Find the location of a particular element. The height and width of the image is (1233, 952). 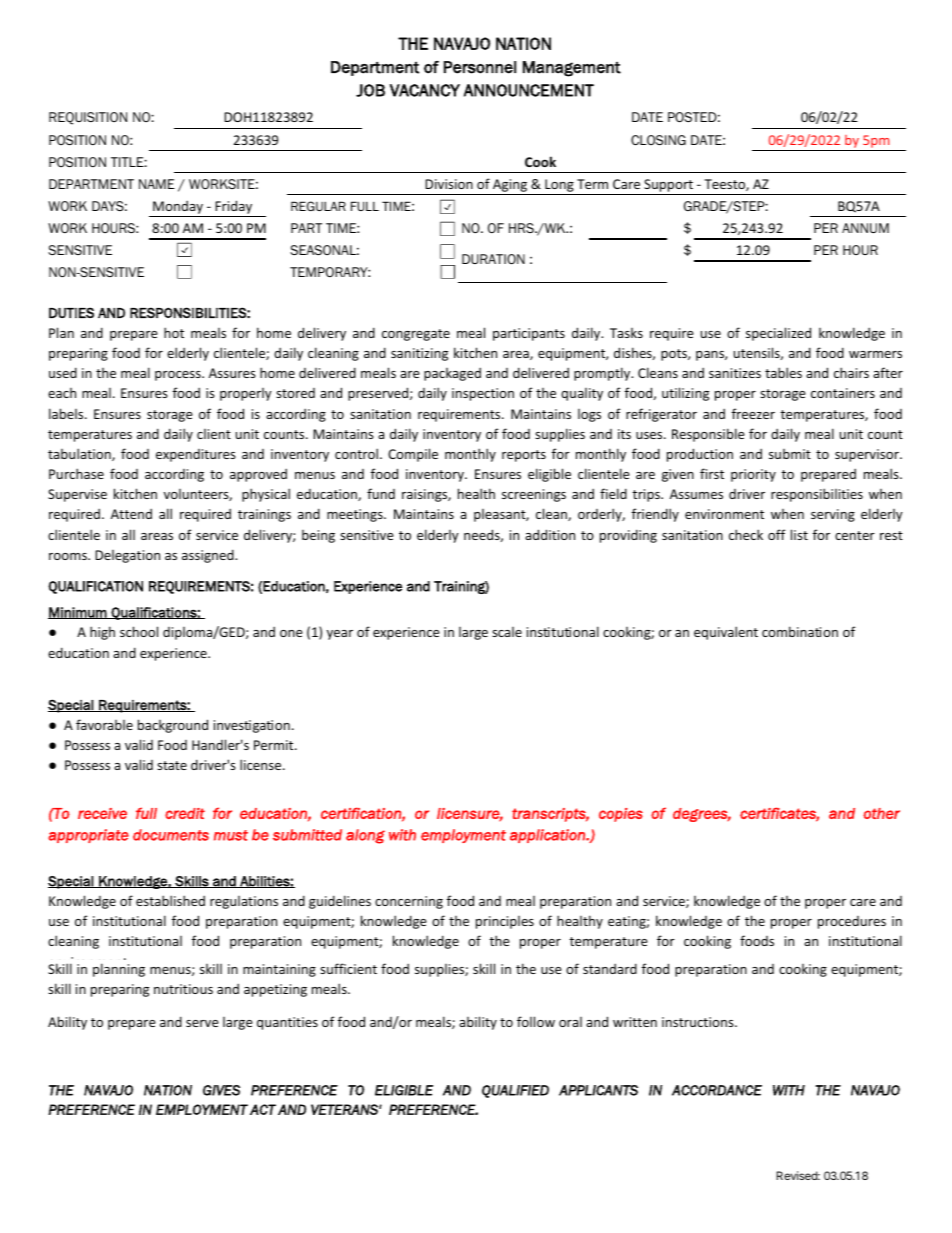

list is located at coordinates (799, 534).
